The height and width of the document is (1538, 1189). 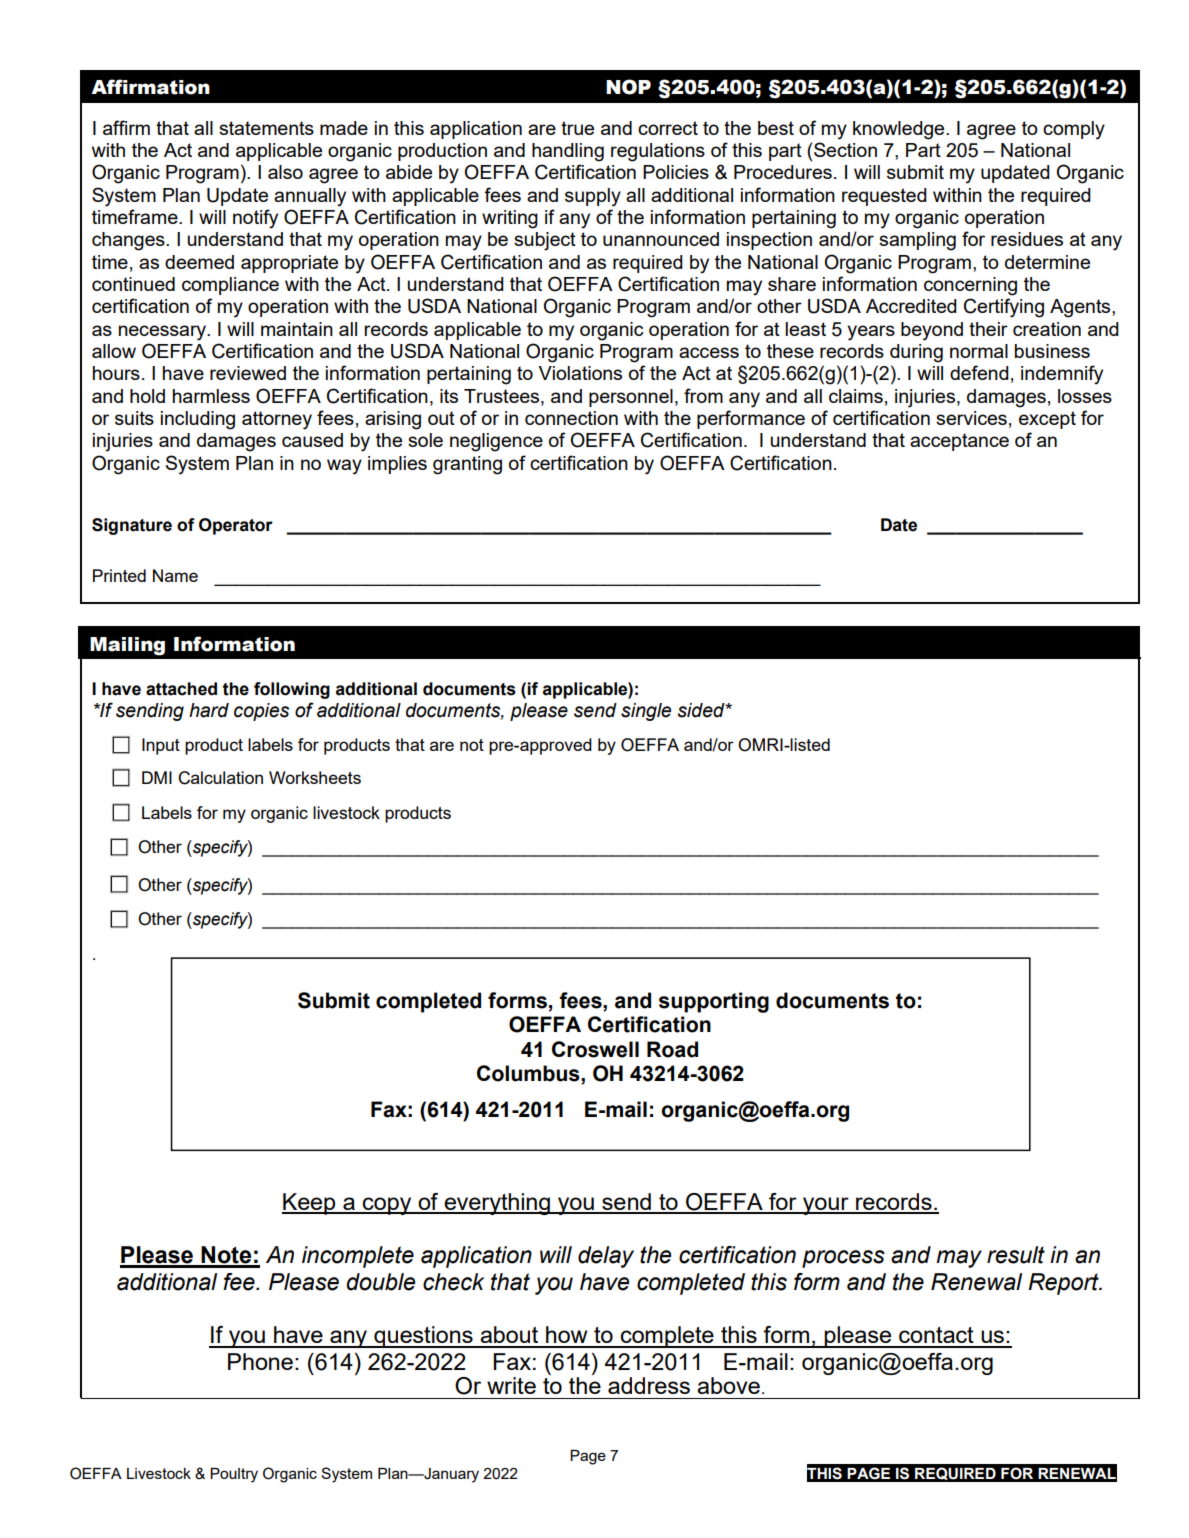 What do you see at coordinates (266, 128) in the document?
I see `statements` at bounding box center [266, 128].
